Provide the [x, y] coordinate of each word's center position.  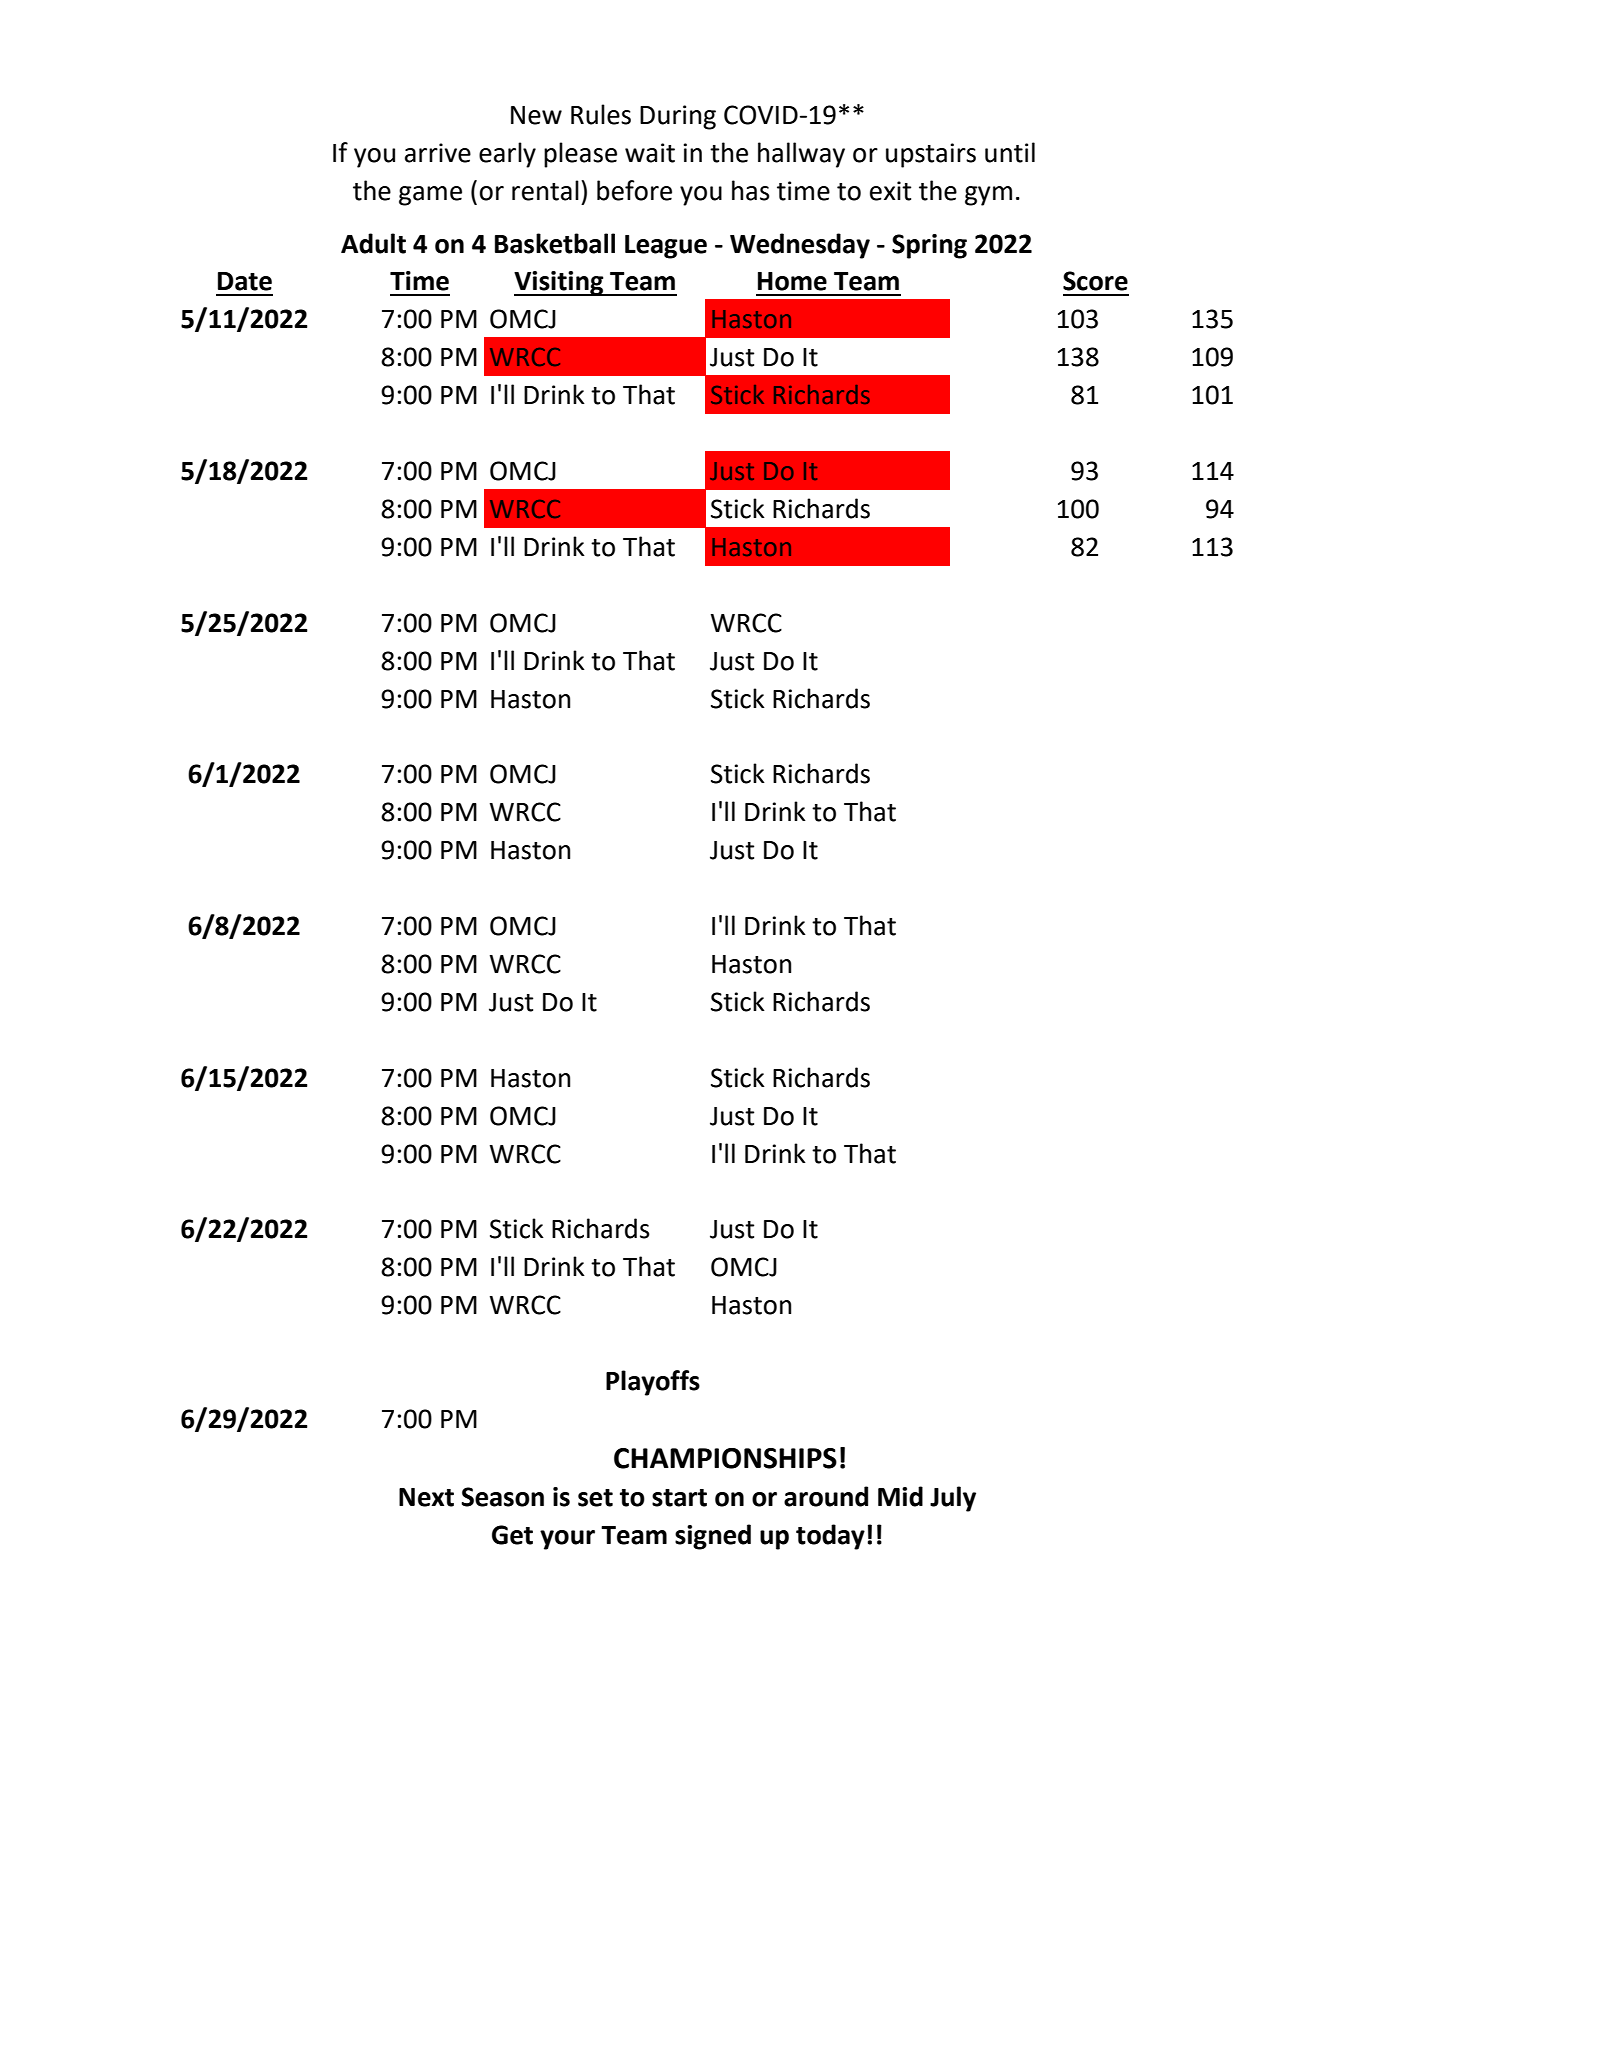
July [953, 1499]
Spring [929, 246]
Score [1095, 281]
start [679, 1498]
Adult [373, 243]
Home [792, 281]
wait [650, 153]
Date [245, 281]
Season [502, 1497]
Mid [900, 1496]
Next [426, 1497]
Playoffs [653, 1383]
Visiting [560, 283]
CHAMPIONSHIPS [725, 1458]
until [1010, 152]
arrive [438, 153]
